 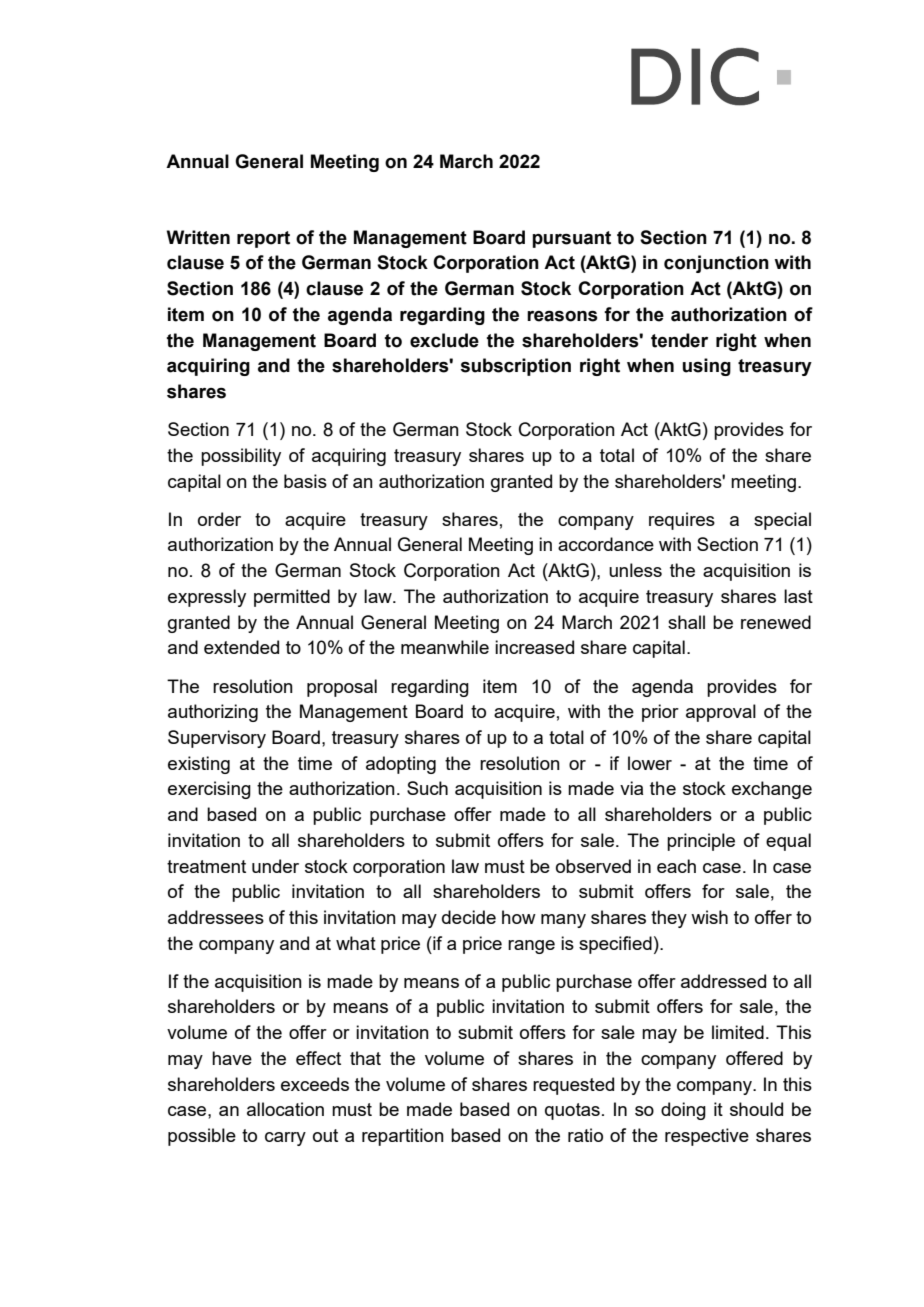 I want to click on quotas, so click(x=572, y=1111).
